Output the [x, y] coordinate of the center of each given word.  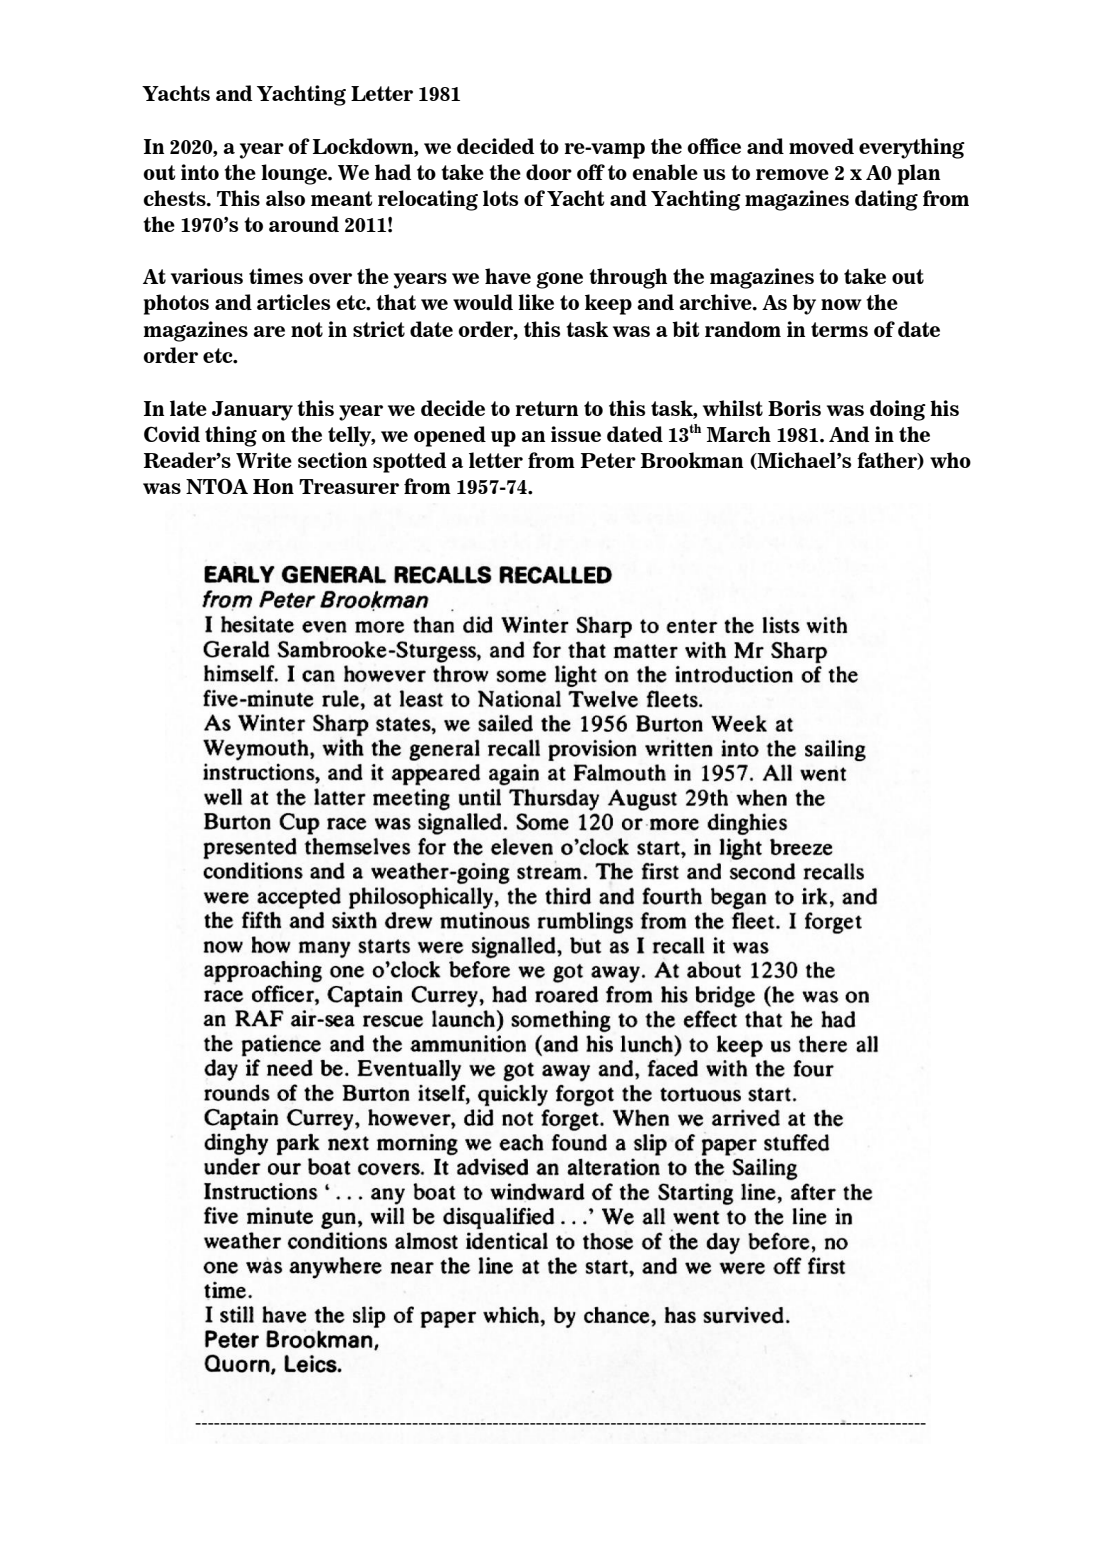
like [536, 302]
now [841, 304]
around [304, 224]
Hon [273, 486]
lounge [295, 174]
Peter [608, 460]
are [269, 331]
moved [821, 146]
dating [886, 200]
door [549, 172]
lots [500, 198]
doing [898, 410]
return [547, 408]
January [252, 411]
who [950, 460]
